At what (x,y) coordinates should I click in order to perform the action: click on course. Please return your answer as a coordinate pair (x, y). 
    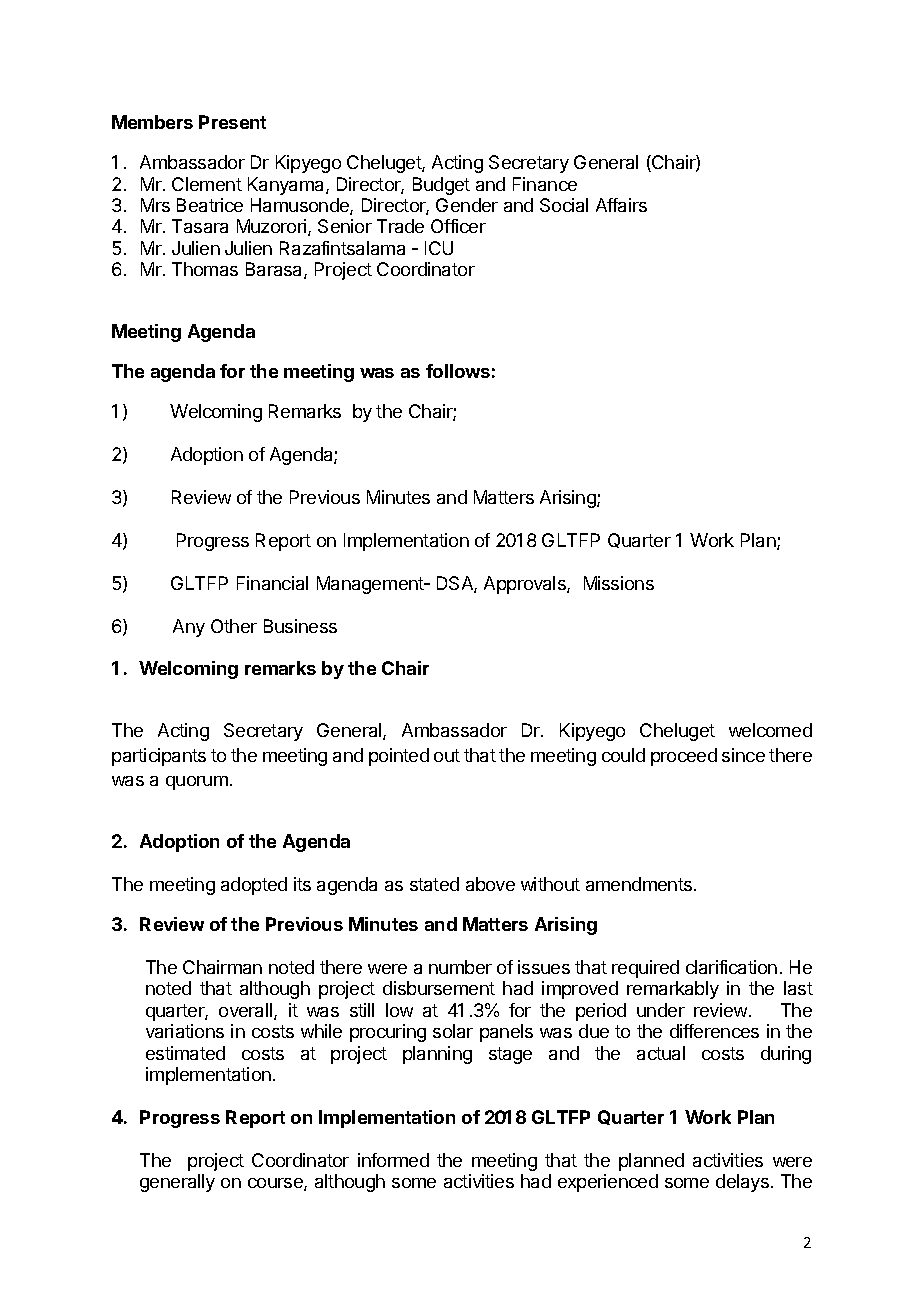
    Looking at the image, I should click on (276, 1184).
